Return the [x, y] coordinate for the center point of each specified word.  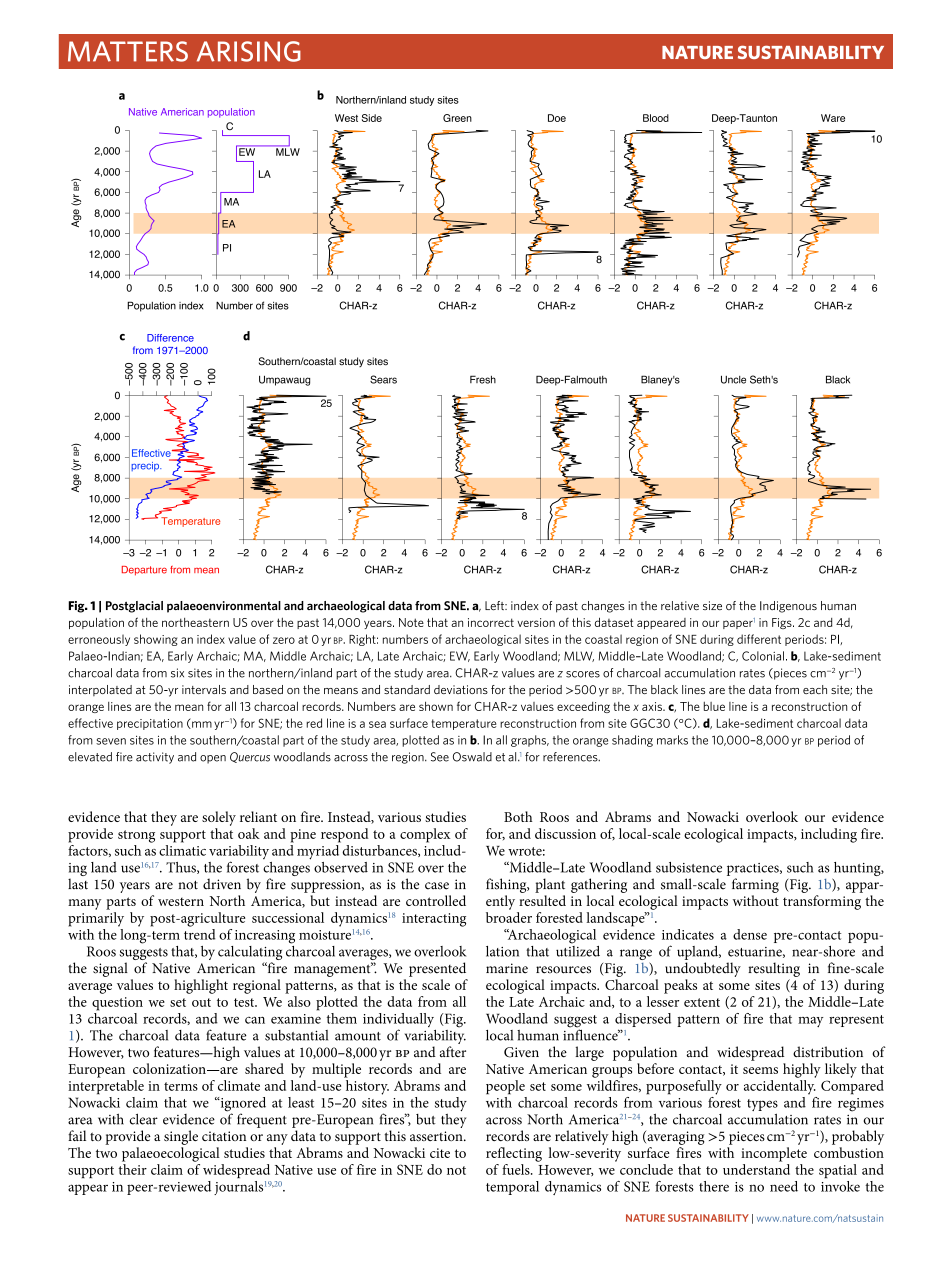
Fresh [483, 379]
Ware [833, 118]
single [181, 1137]
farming [755, 885]
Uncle [733, 379]
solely [219, 818]
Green [457, 118]
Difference [170, 338]
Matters [128, 51]
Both [518, 816]
